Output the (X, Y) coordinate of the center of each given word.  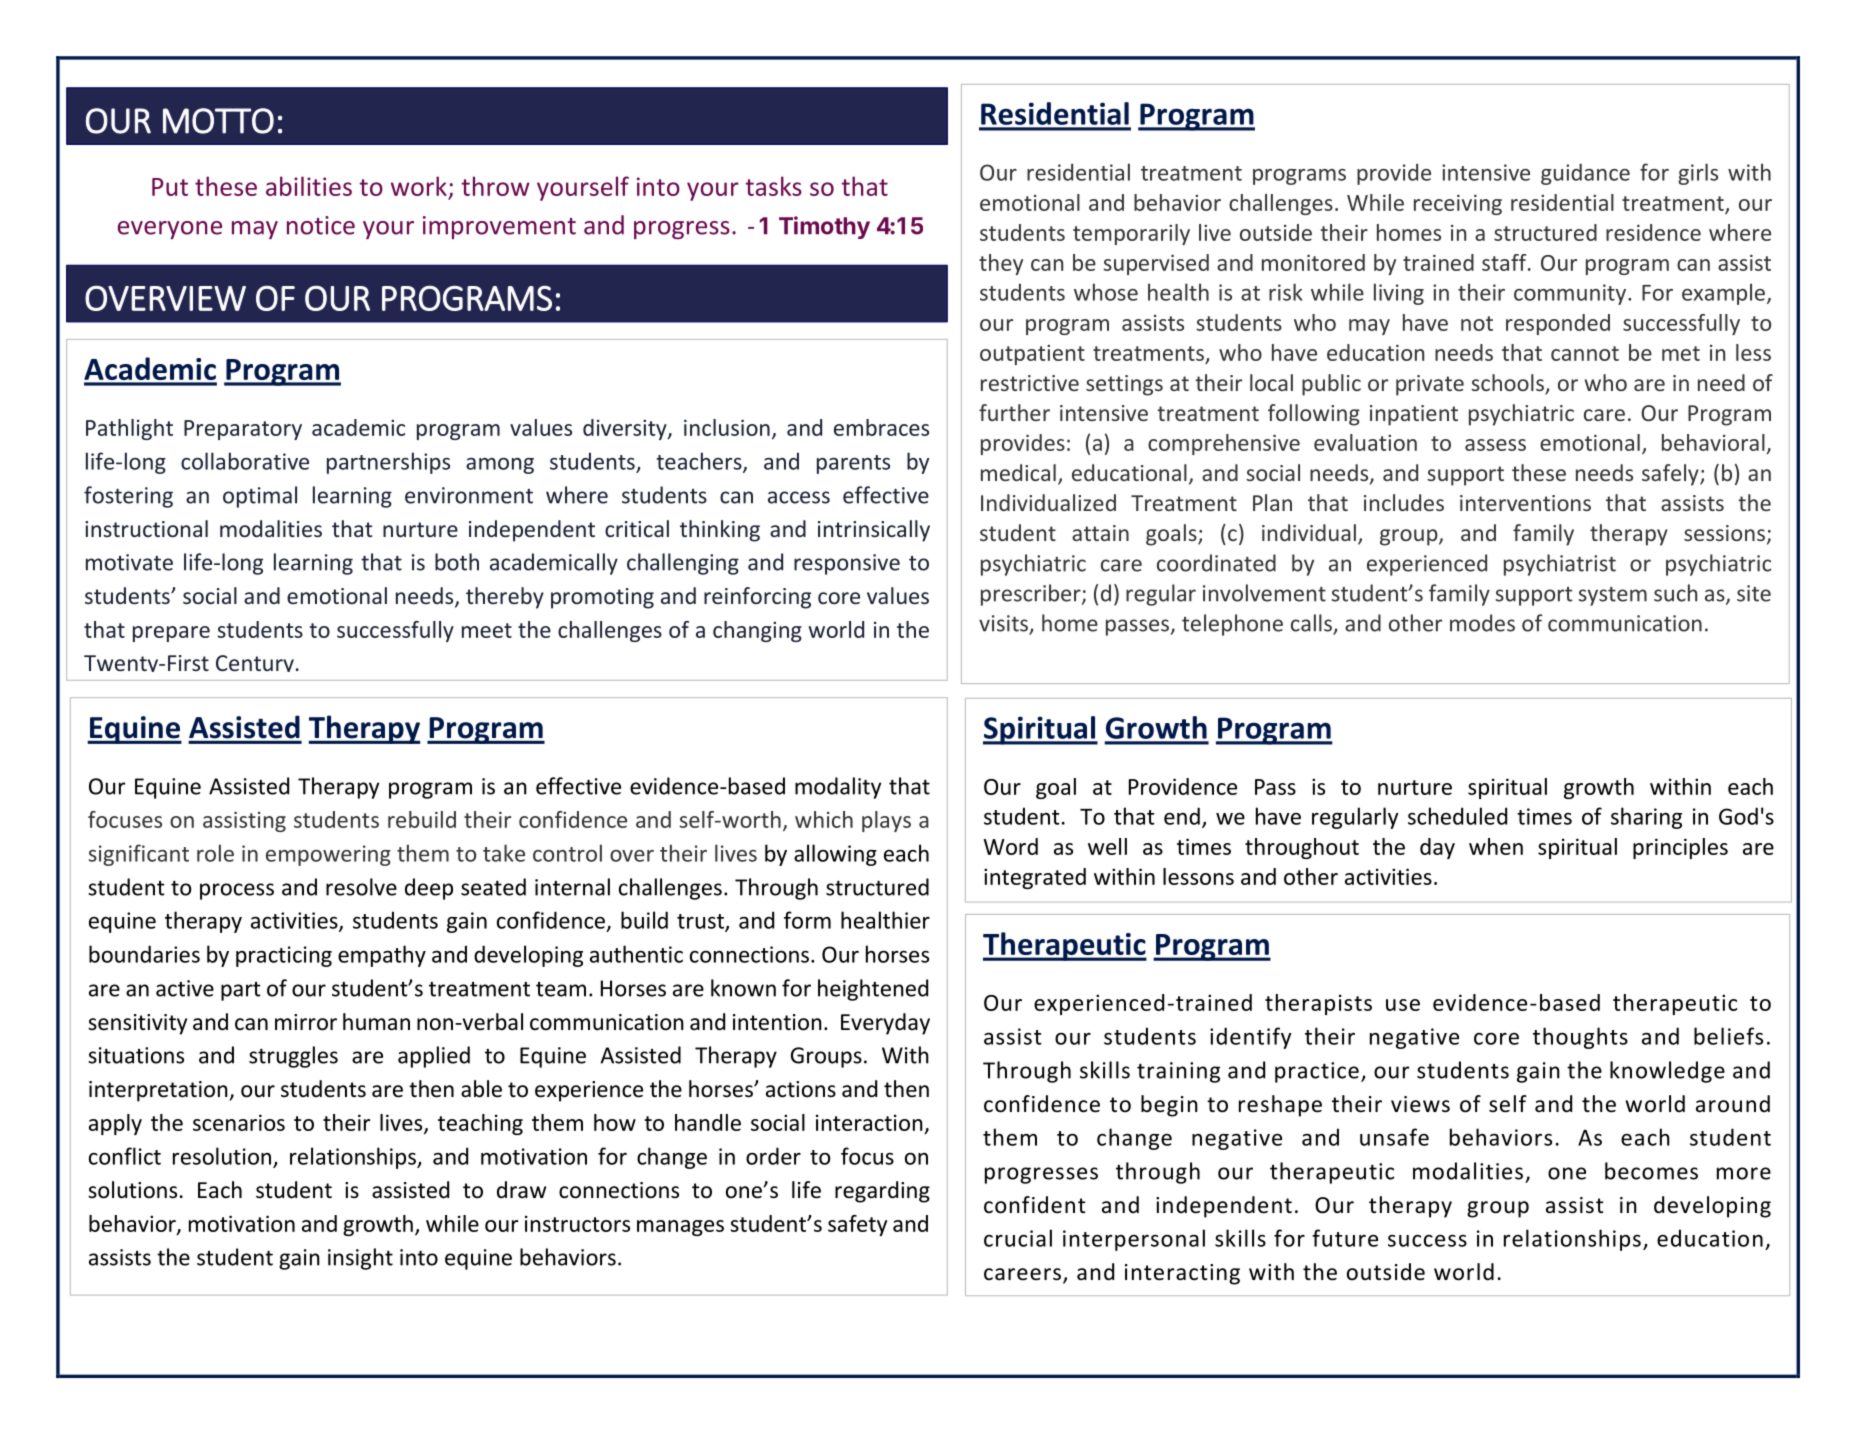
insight (360, 1259)
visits (1004, 624)
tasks (773, 186)
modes (1482, 623)
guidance (1585, 174)
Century (255, 663)
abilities (309, 186)
